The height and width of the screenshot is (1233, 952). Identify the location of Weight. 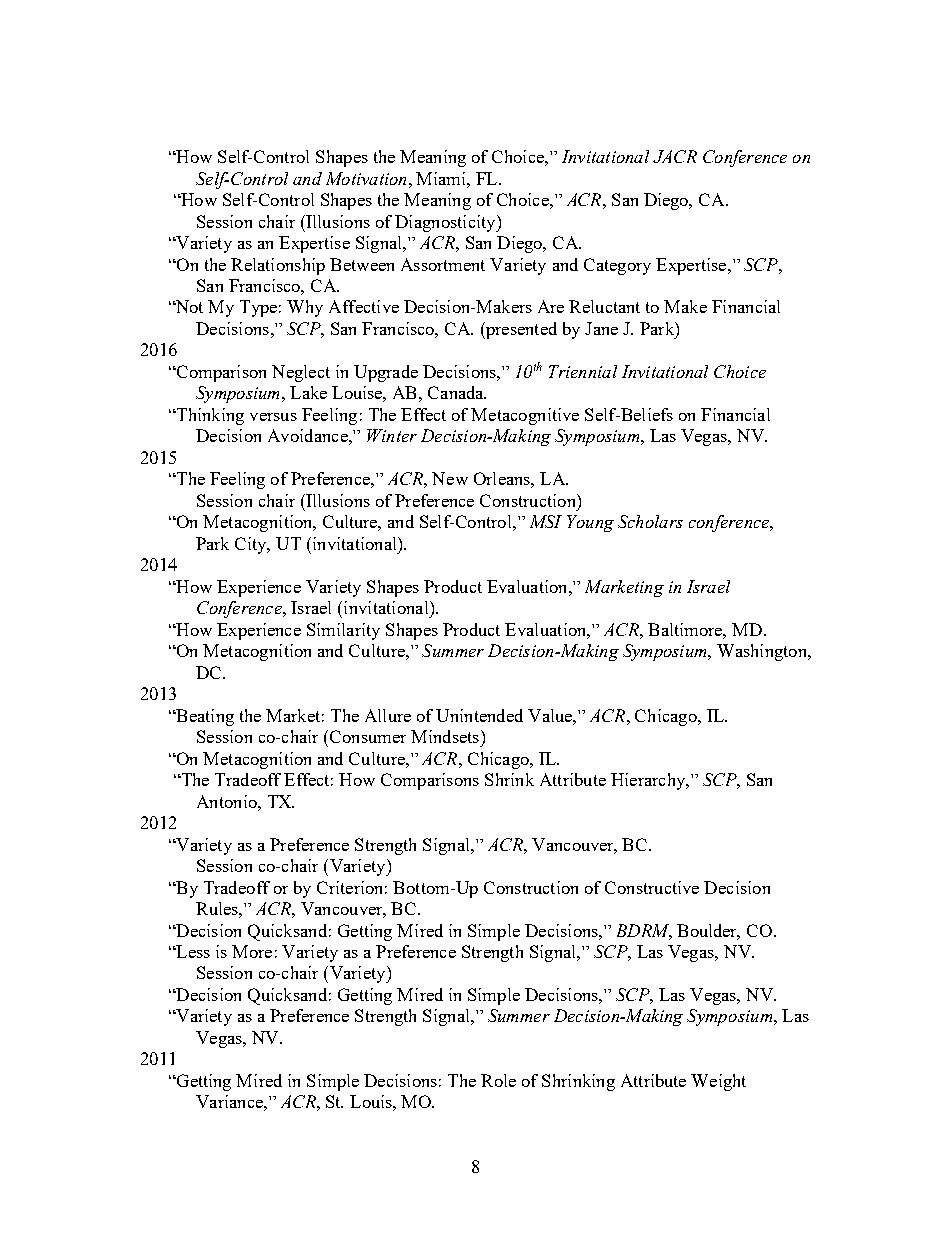
(718, 1082).
